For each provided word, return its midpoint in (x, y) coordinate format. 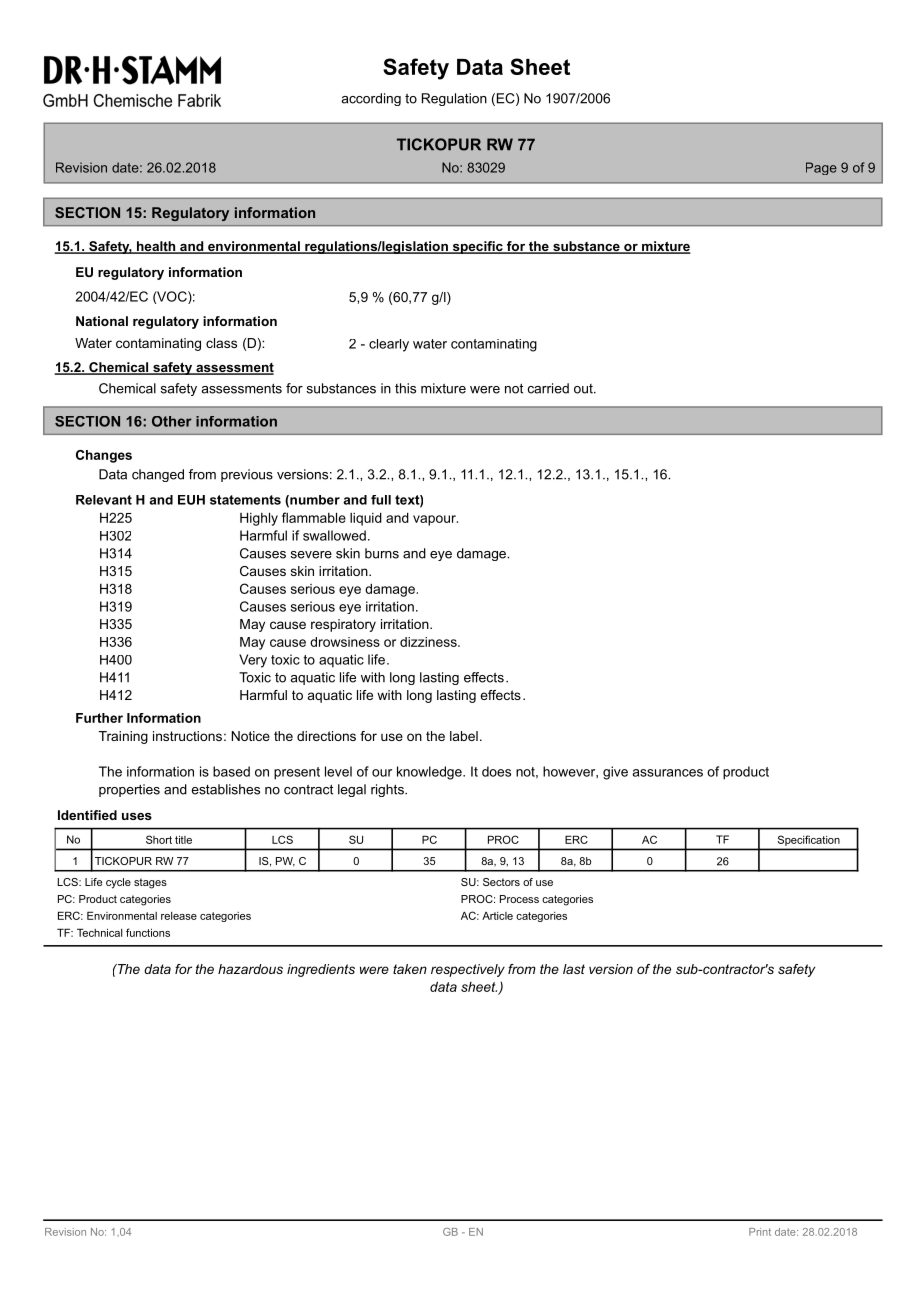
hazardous (250, 969)
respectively (468, 970)
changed (158, 475)
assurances (667, 773)
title (183, 839)
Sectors (501, 882)
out (584, 389)
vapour (435, 520)
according (371, 99)
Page (821, 168)
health (156, 247)
